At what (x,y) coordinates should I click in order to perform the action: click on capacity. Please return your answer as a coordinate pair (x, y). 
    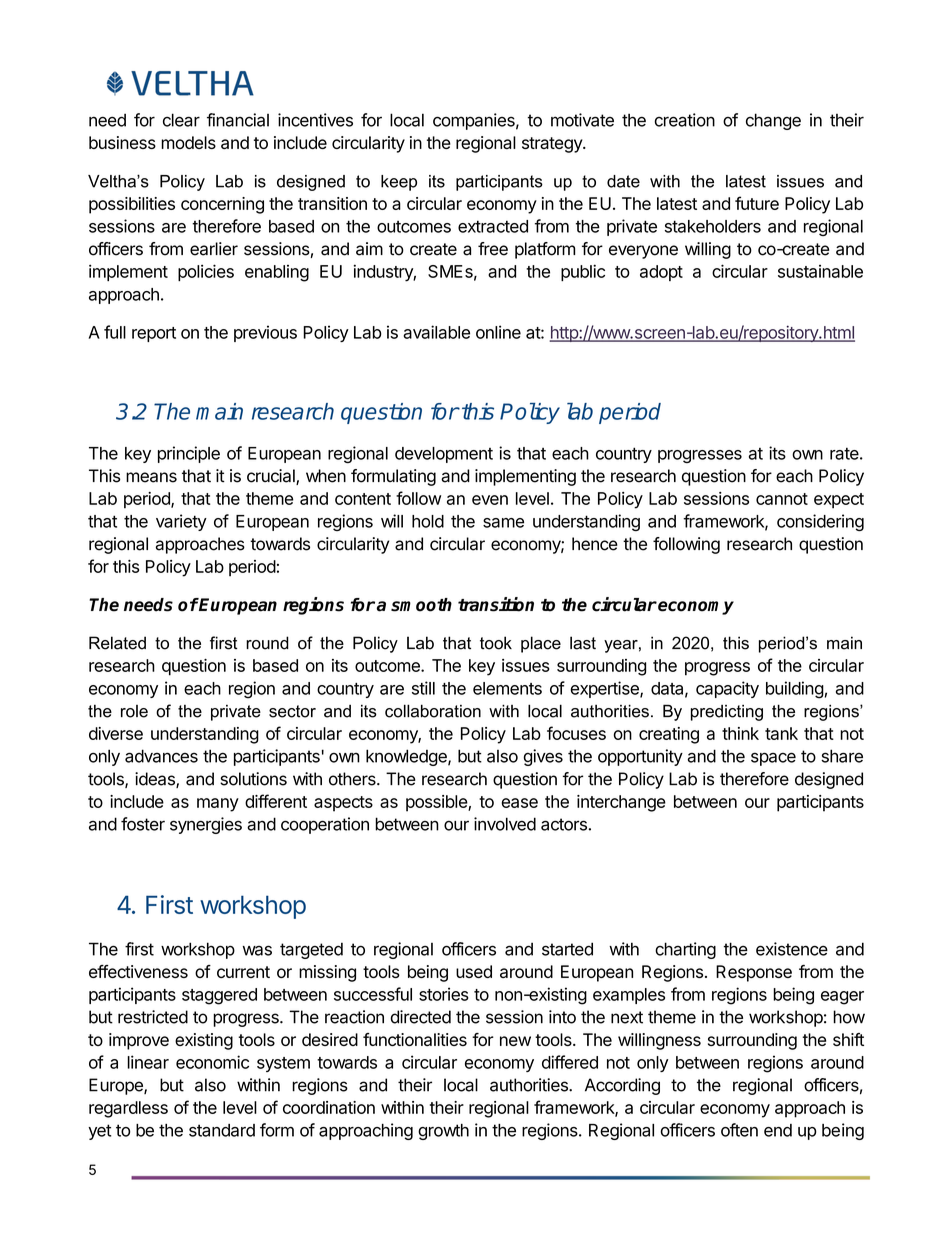
    Looking at the image, I should click on (727, 689).
